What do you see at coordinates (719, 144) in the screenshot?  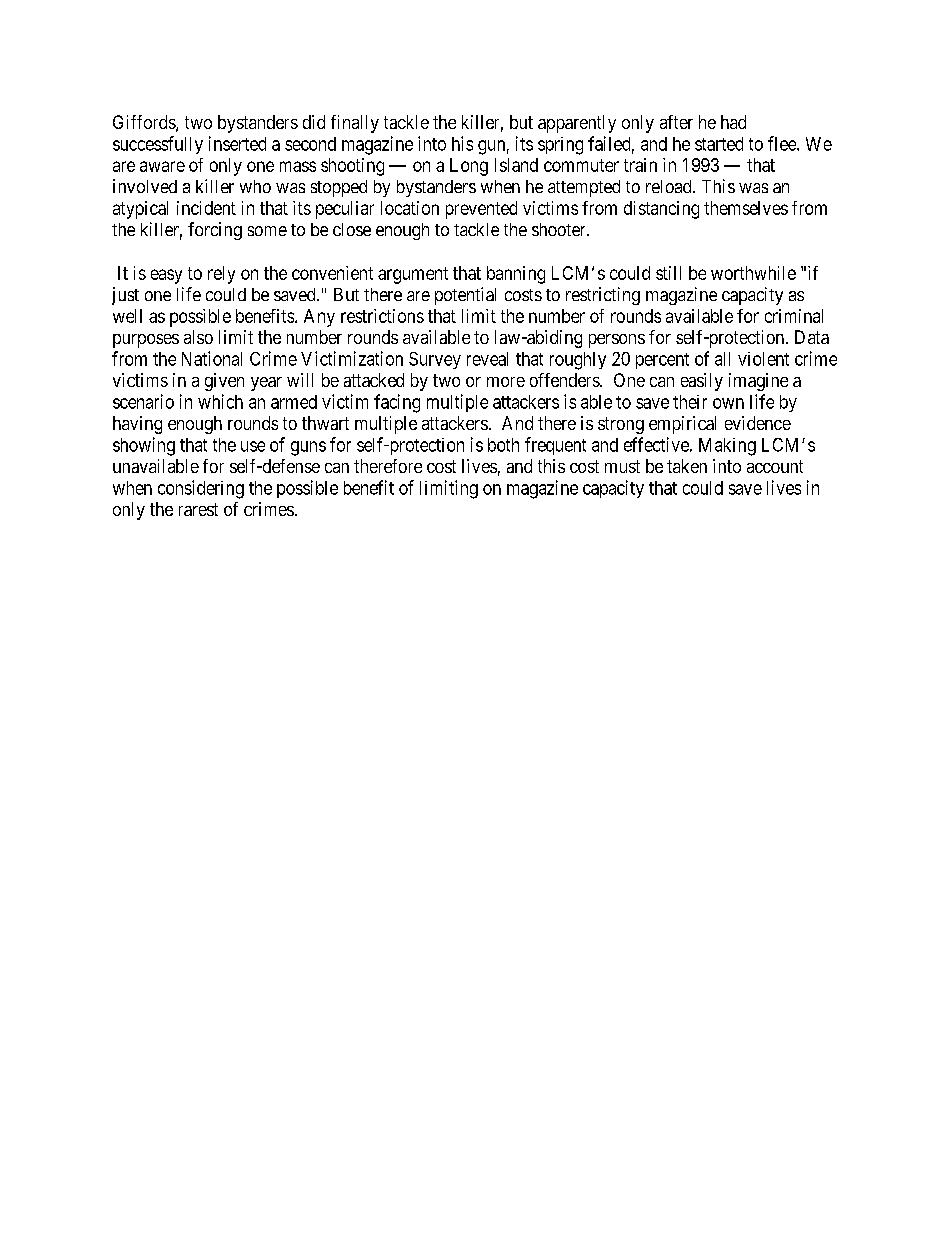 I see `started` at bounding box center [719, 144].
